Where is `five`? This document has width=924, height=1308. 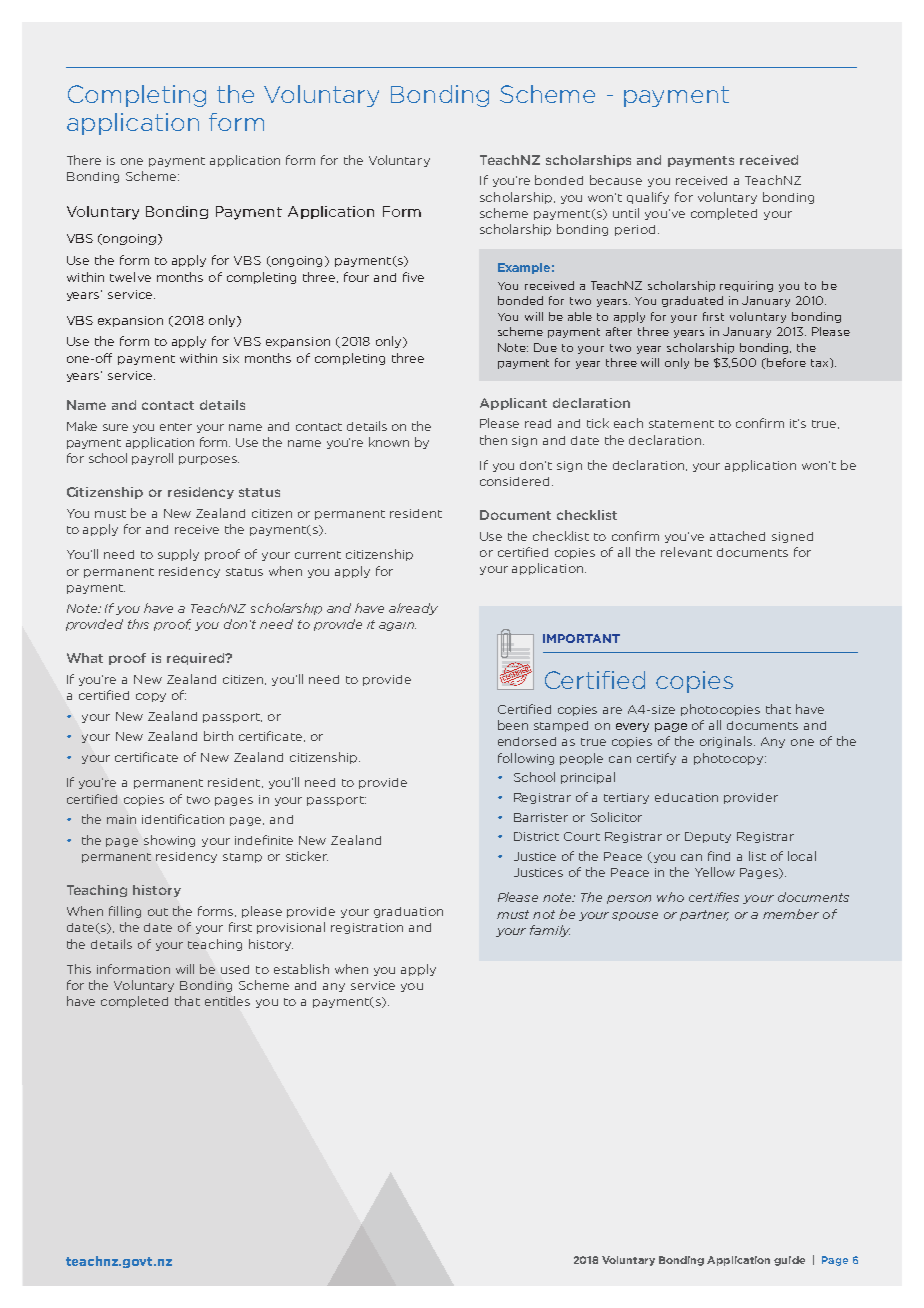
five is located at coordinates (413, 277).
